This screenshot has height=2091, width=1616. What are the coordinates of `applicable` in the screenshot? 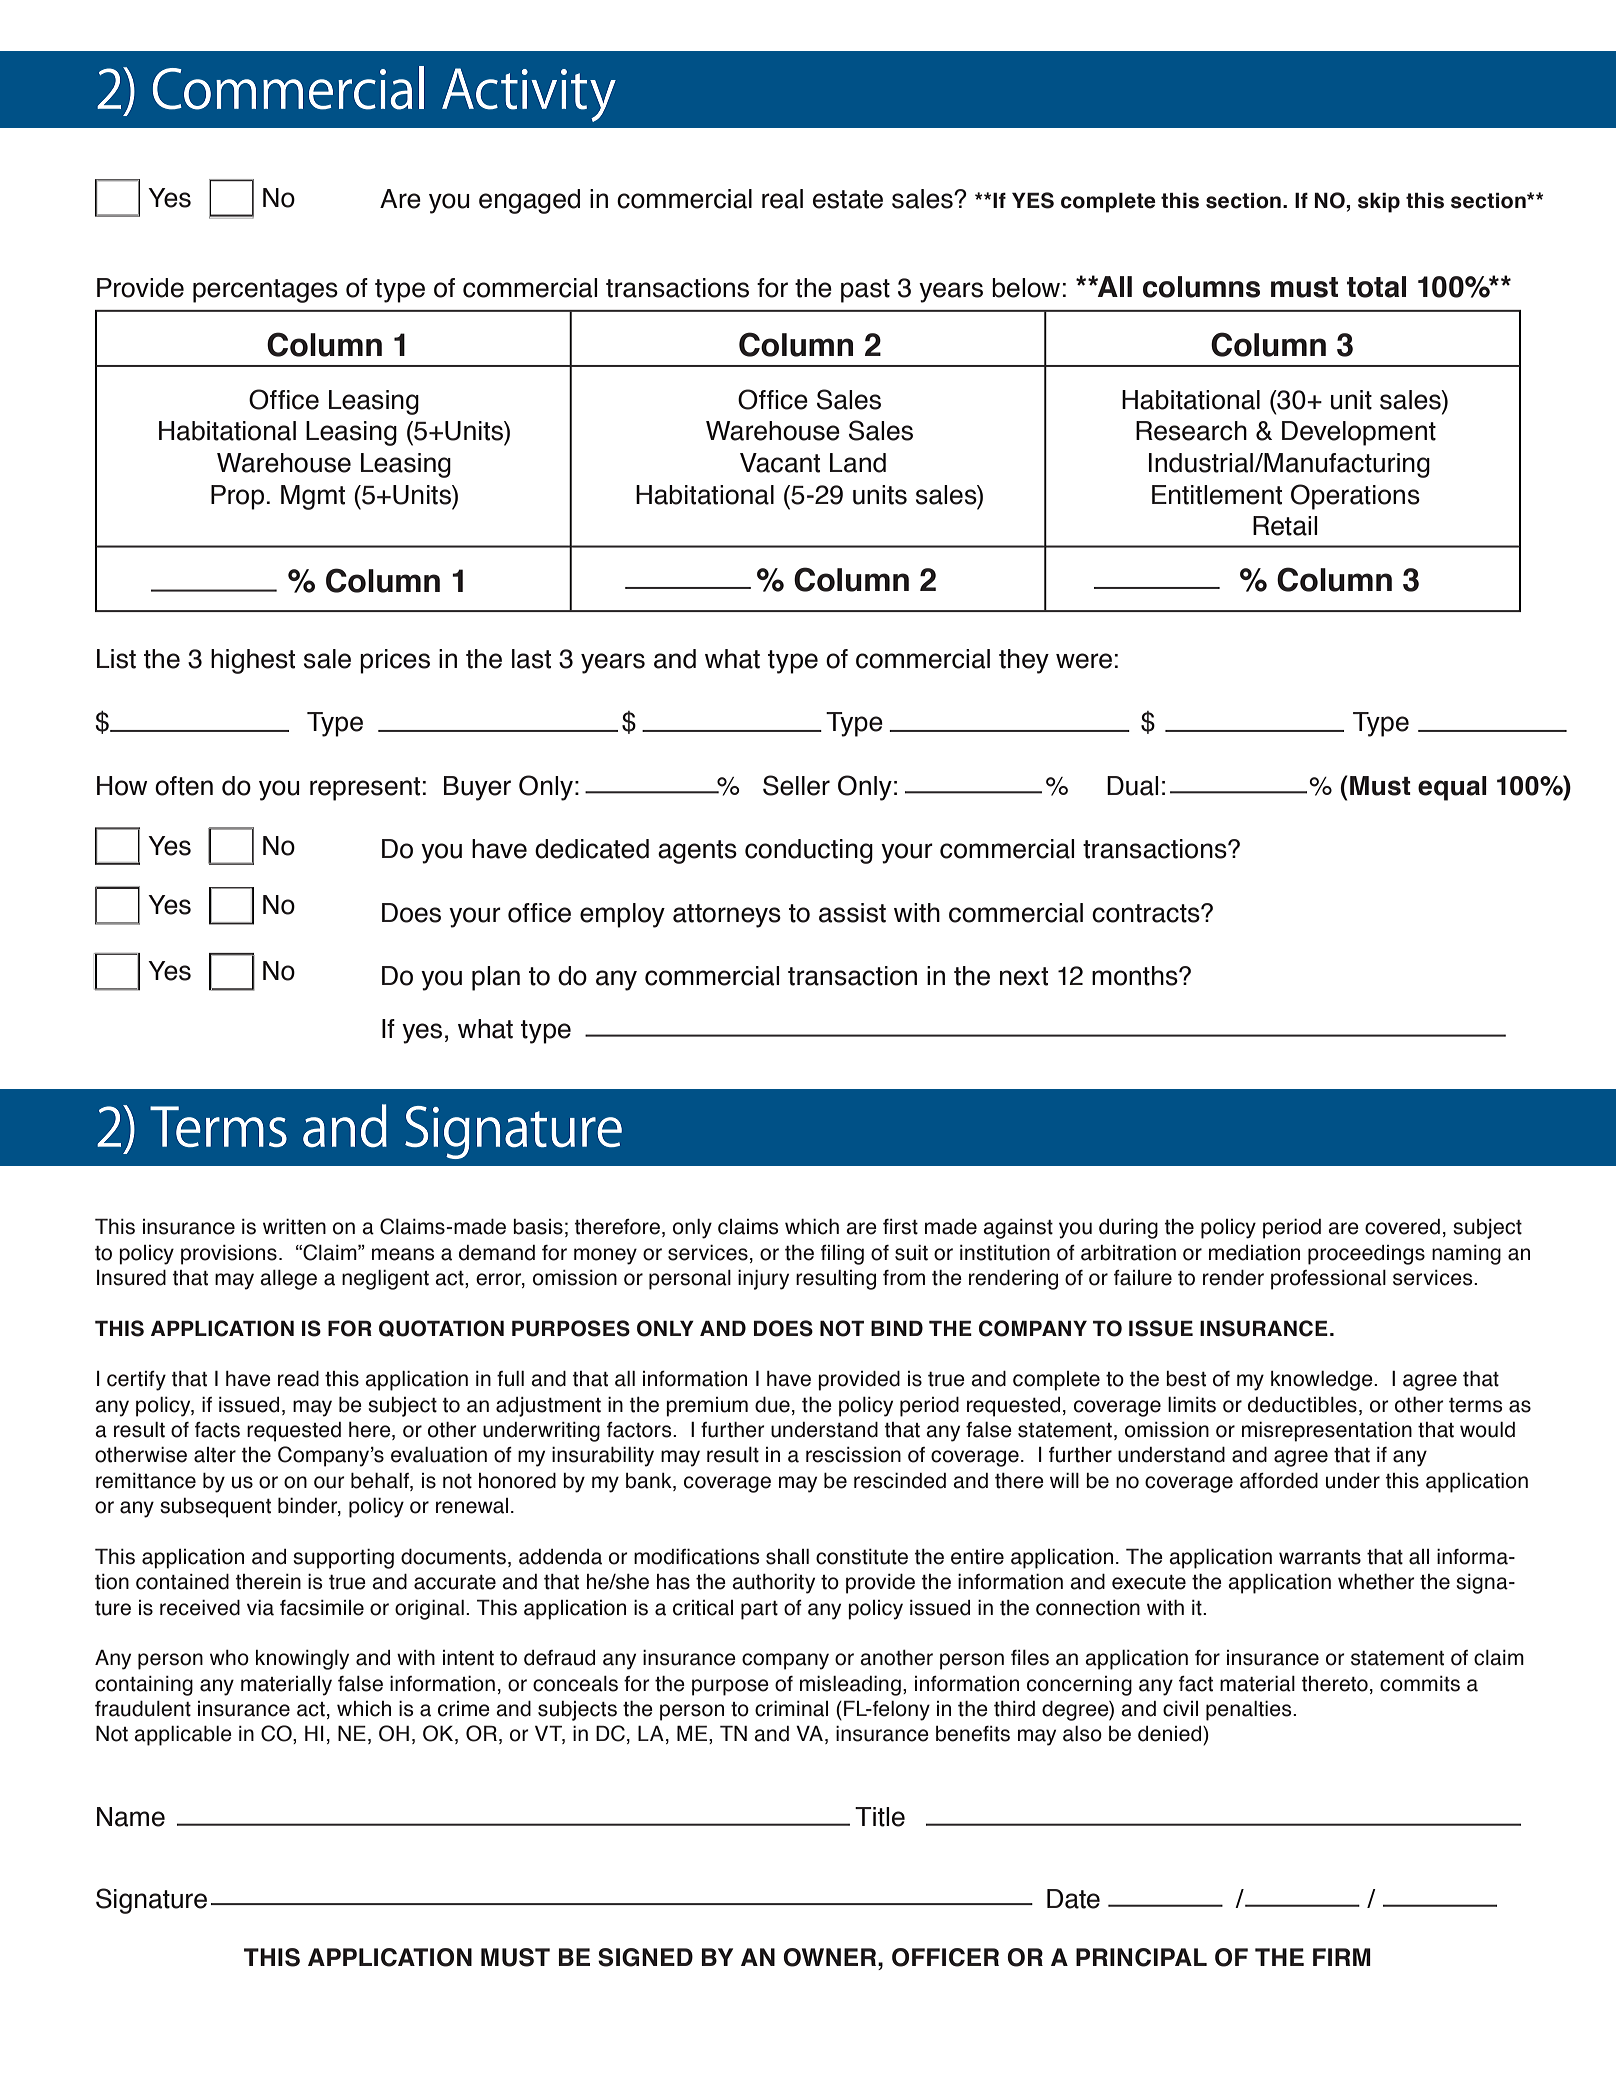 It's located at (183, 1735).
